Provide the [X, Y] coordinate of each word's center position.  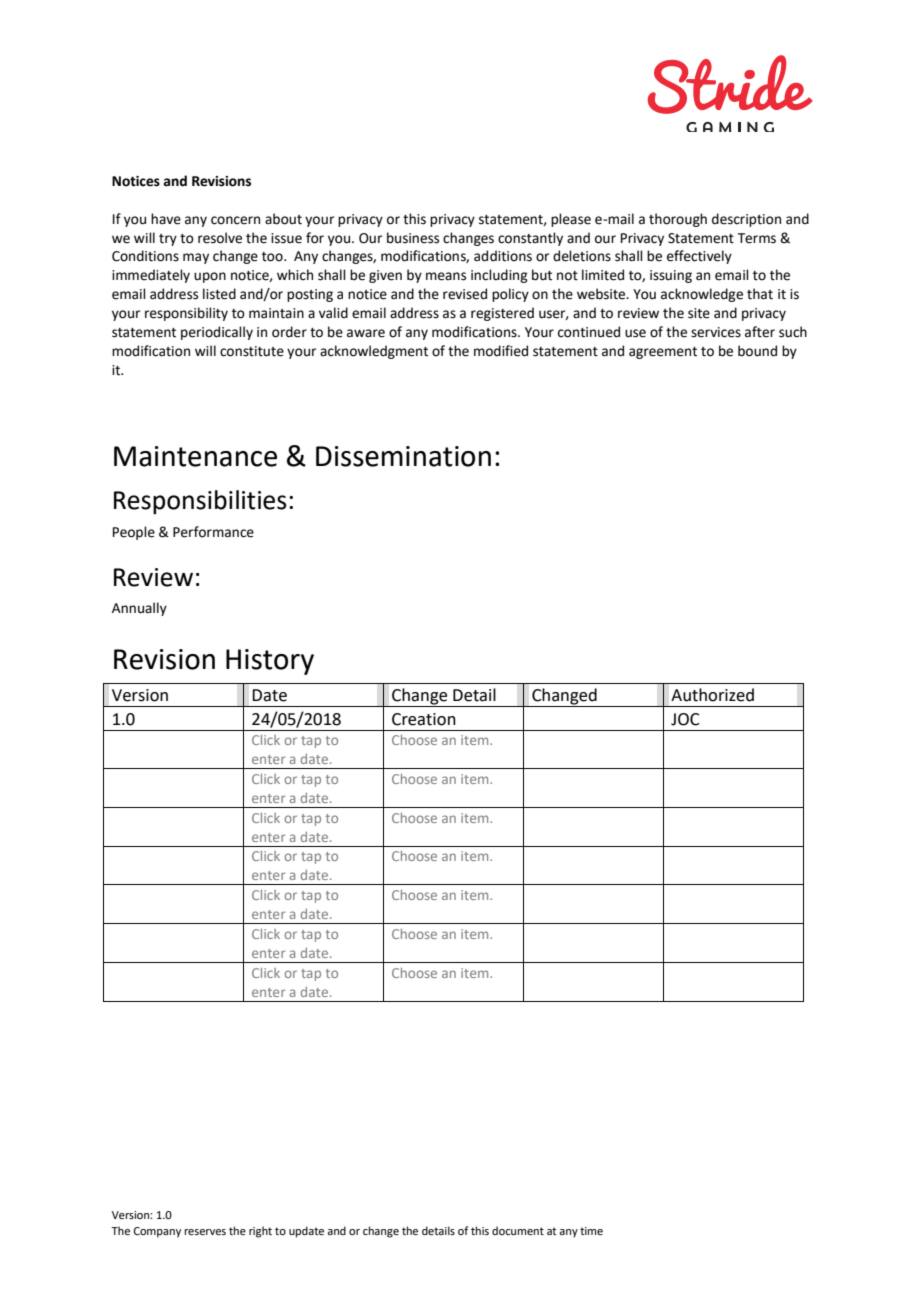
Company [157, 1232]
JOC [685, 719]
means [446, 276]
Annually [139, 609]
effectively [699, 257]
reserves [205, 1232]
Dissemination [403, 456]
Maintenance [195, 456]
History [270, 662]
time [591, 1231]
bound [757, 351]
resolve [220, 238]
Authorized [712, 695]
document [518, 1230]
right [260, 1232]
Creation [424, 719]
